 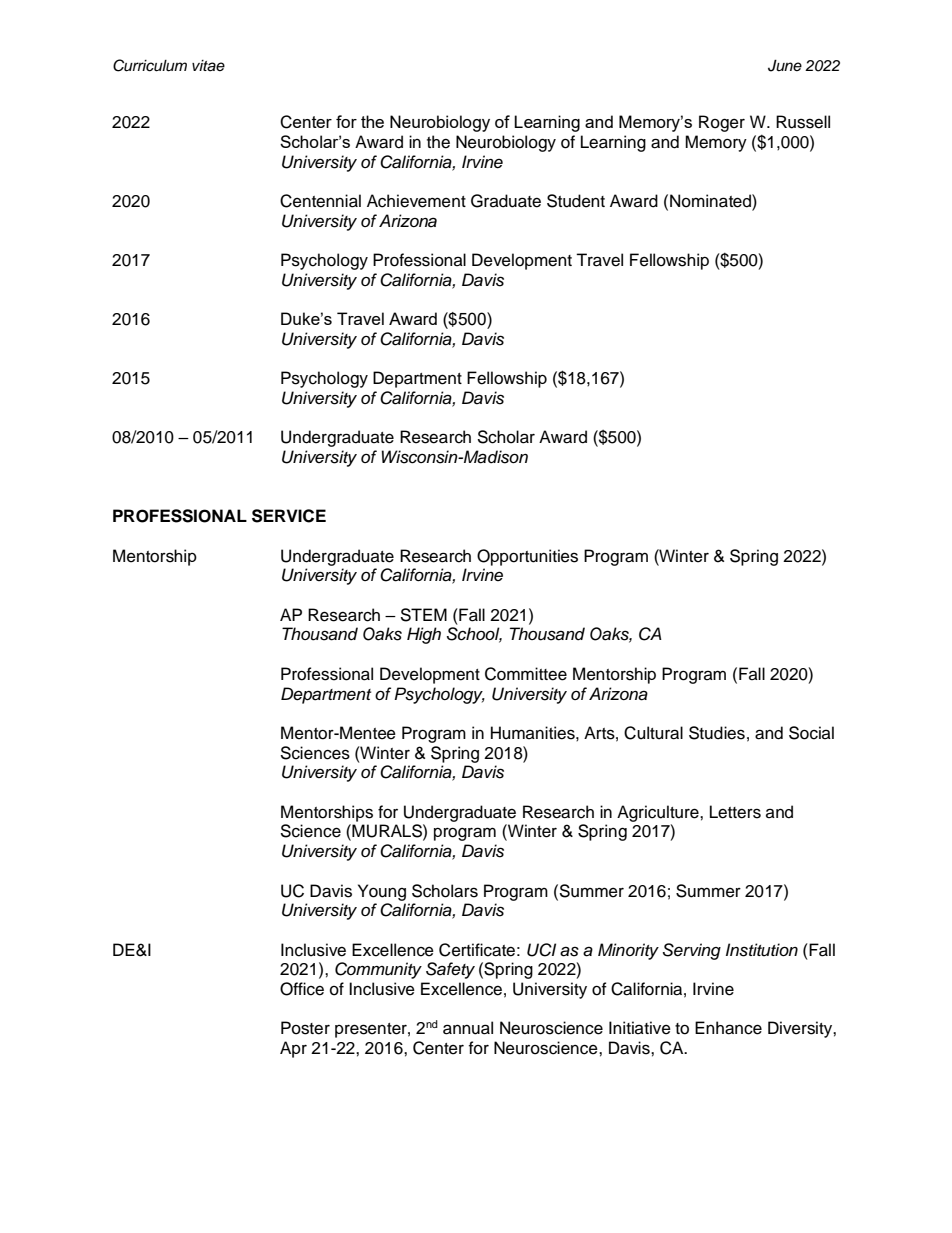 What do you see at coordinates (526, 674) in the page?
I see `Committee` at bounding box center [526, 674].
